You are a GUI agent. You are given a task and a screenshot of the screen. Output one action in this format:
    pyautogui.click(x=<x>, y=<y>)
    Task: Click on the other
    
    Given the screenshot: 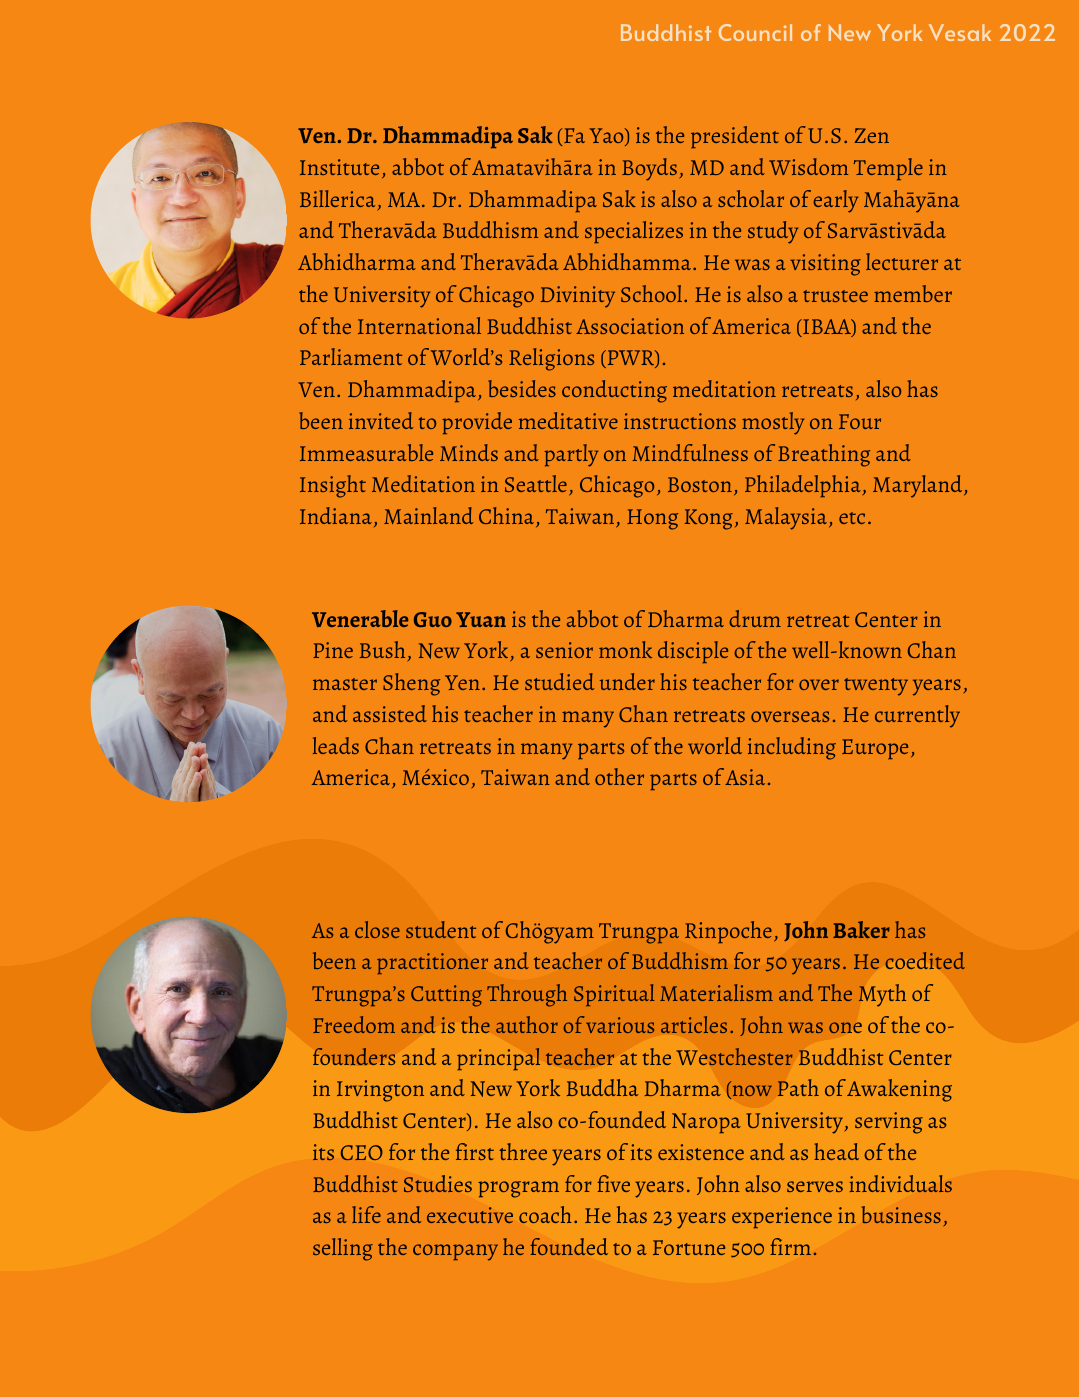 What is the action you would take?
    pyautogui.click(x=619, y=776)
